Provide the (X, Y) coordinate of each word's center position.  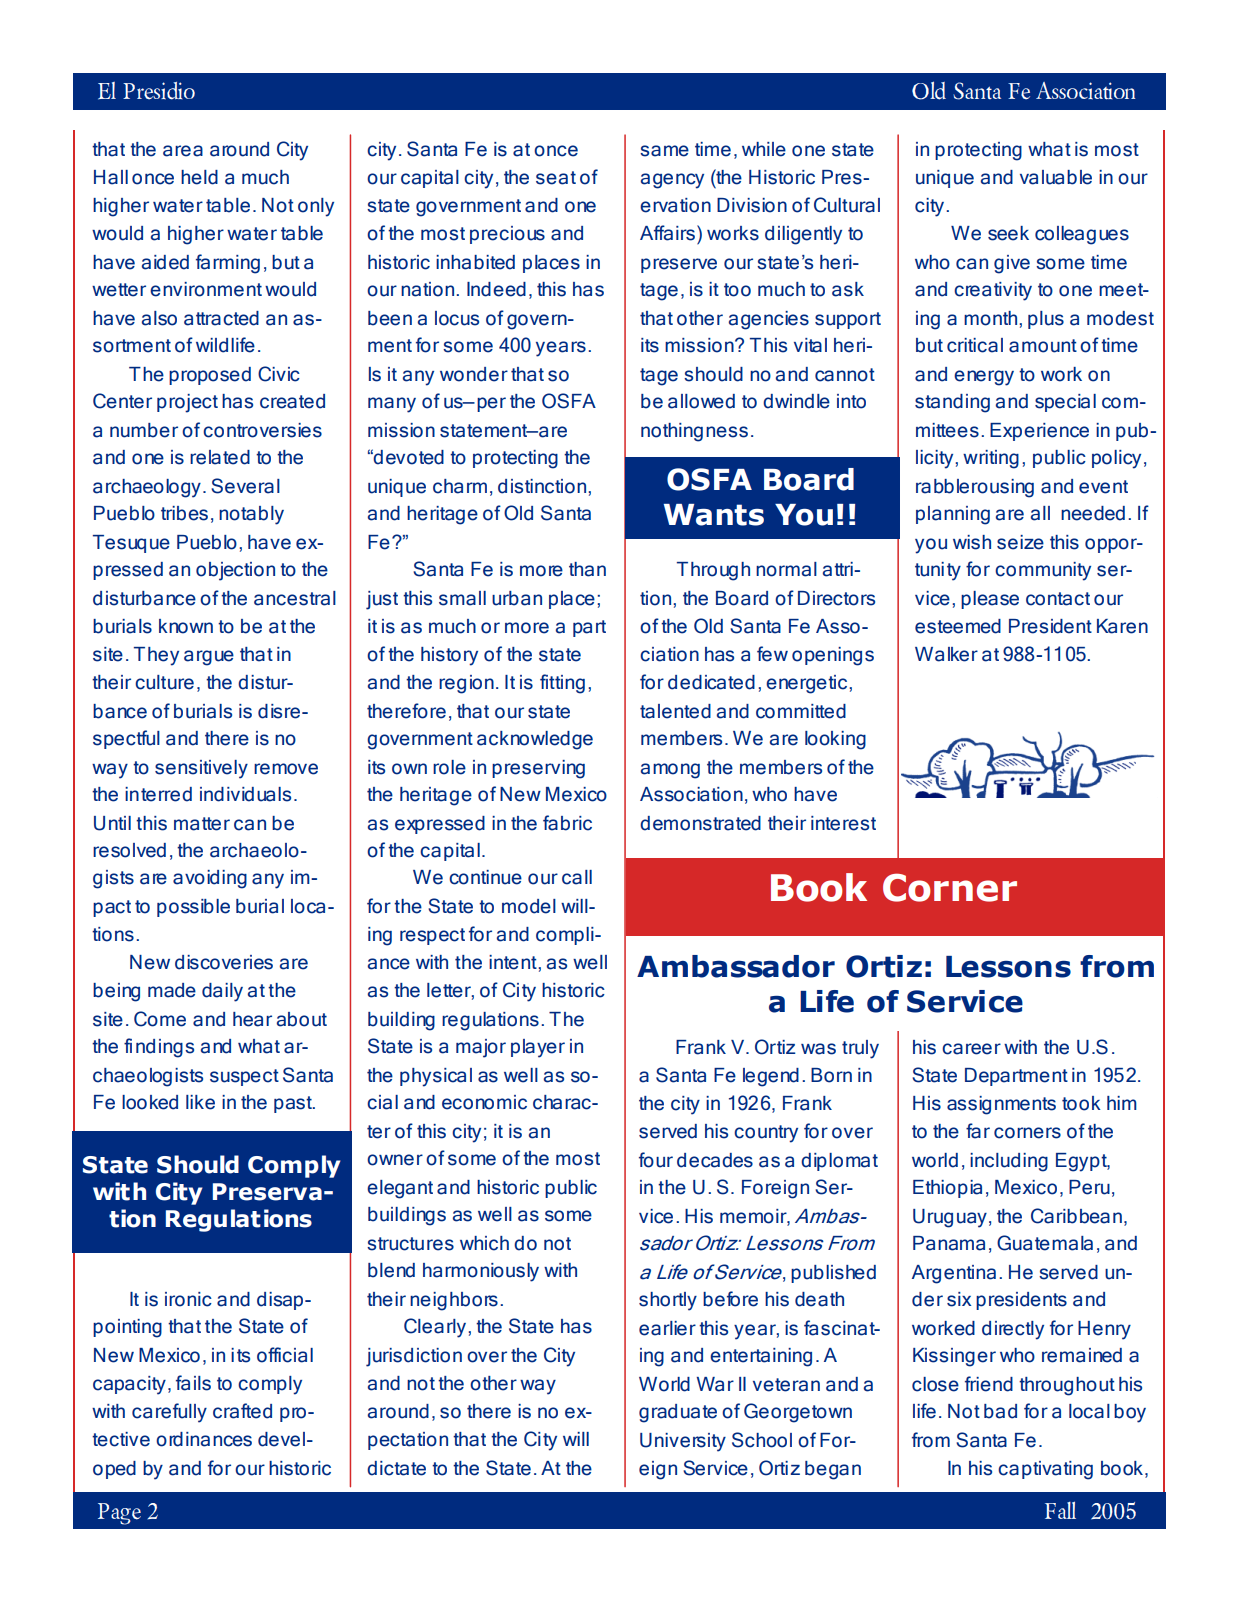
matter (202, 824)
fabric (567, 823)
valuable (1056, 177)
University (683, 1442)
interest (843, 823)
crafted (242, 1411)
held (199, 177)
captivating (1045, 1470)
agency (672, 181)
